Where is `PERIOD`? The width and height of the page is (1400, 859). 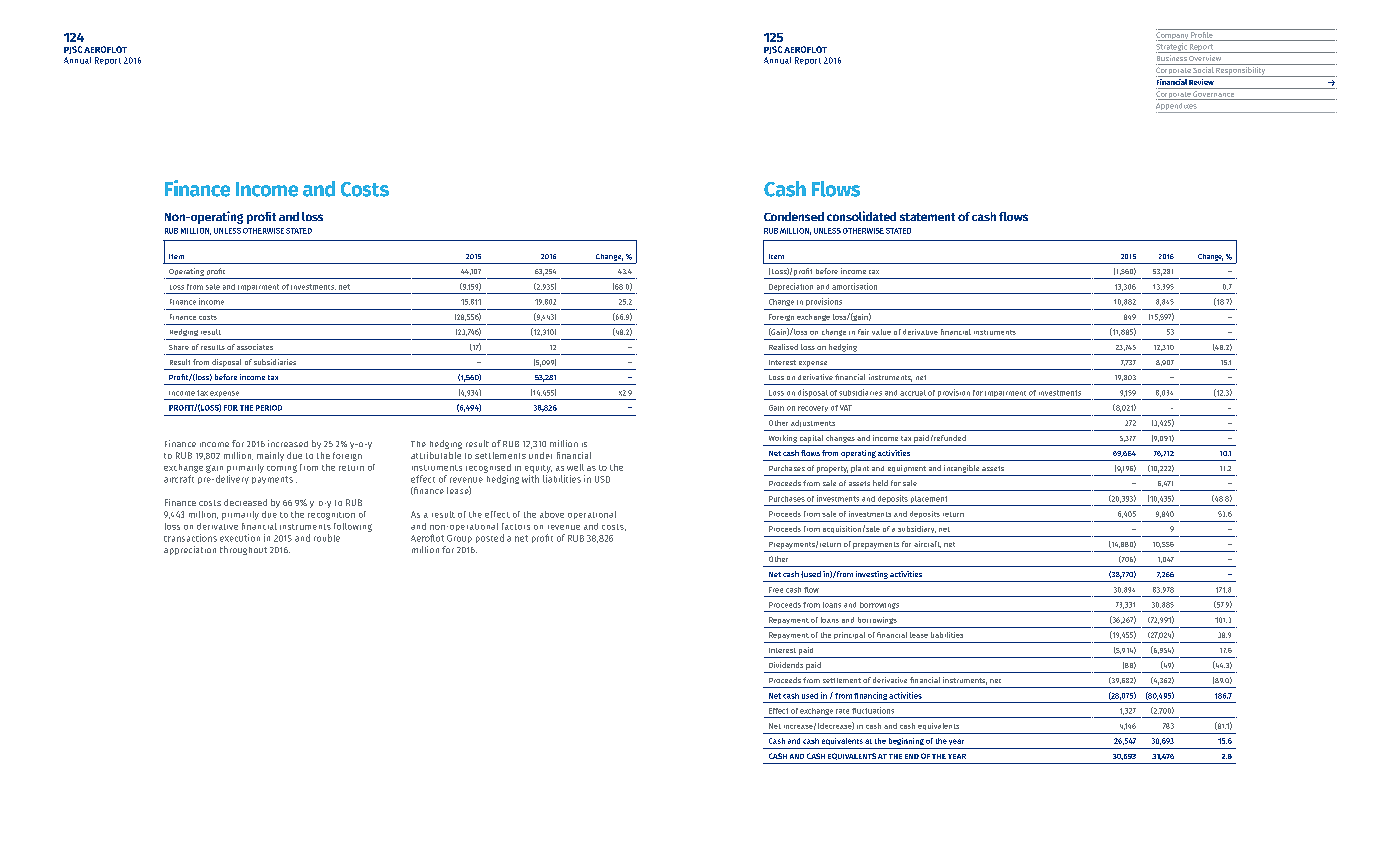
PERIOD is located at coordinates (269, 408).
